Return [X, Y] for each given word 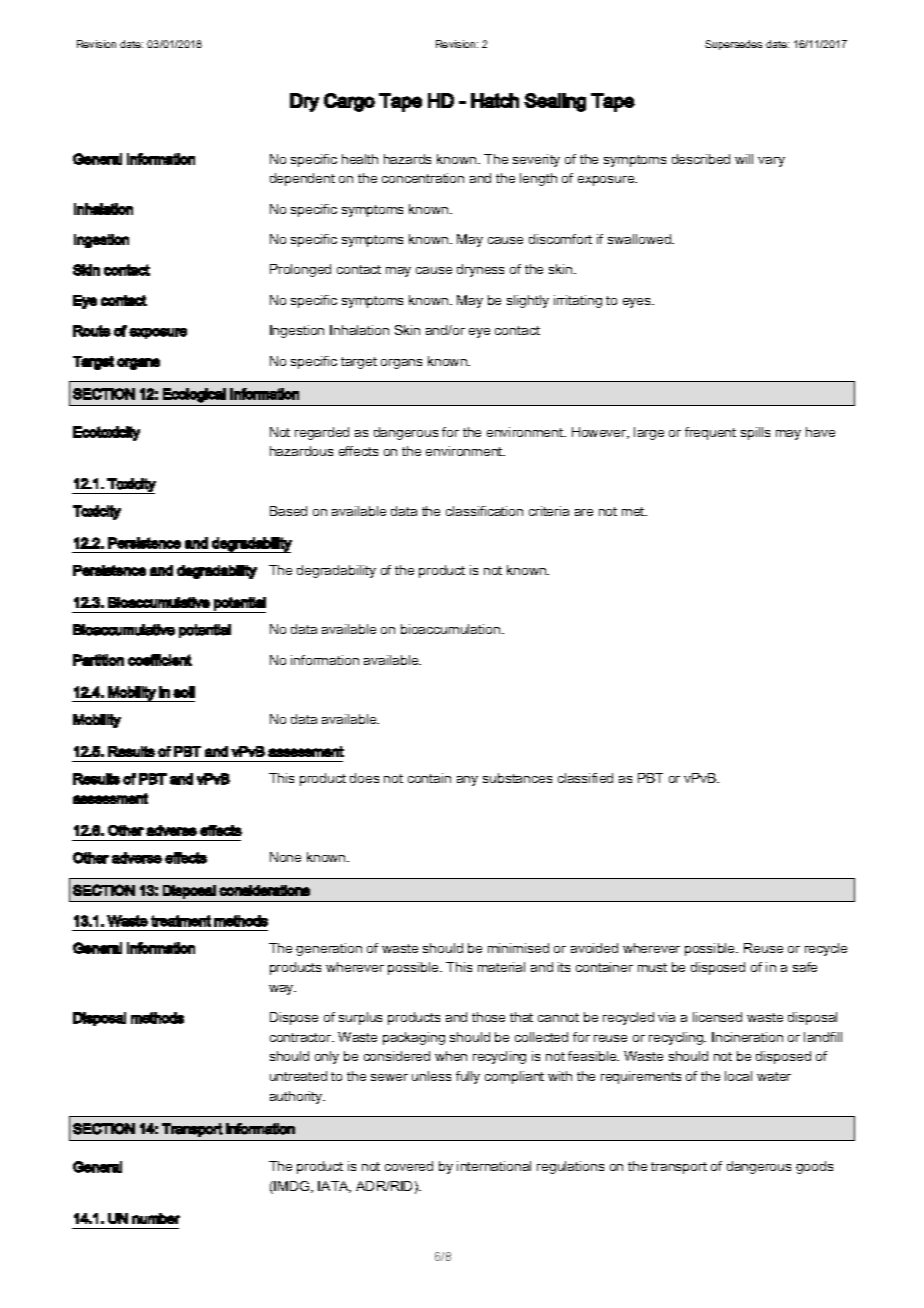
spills [755, 433]
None [285, 857]
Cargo [349, 102]
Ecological [194, 395]
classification [484, 511]
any [467, 781]
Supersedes [733, 45]
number [156, 1218]
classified [585, 778]
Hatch [495, 100]
